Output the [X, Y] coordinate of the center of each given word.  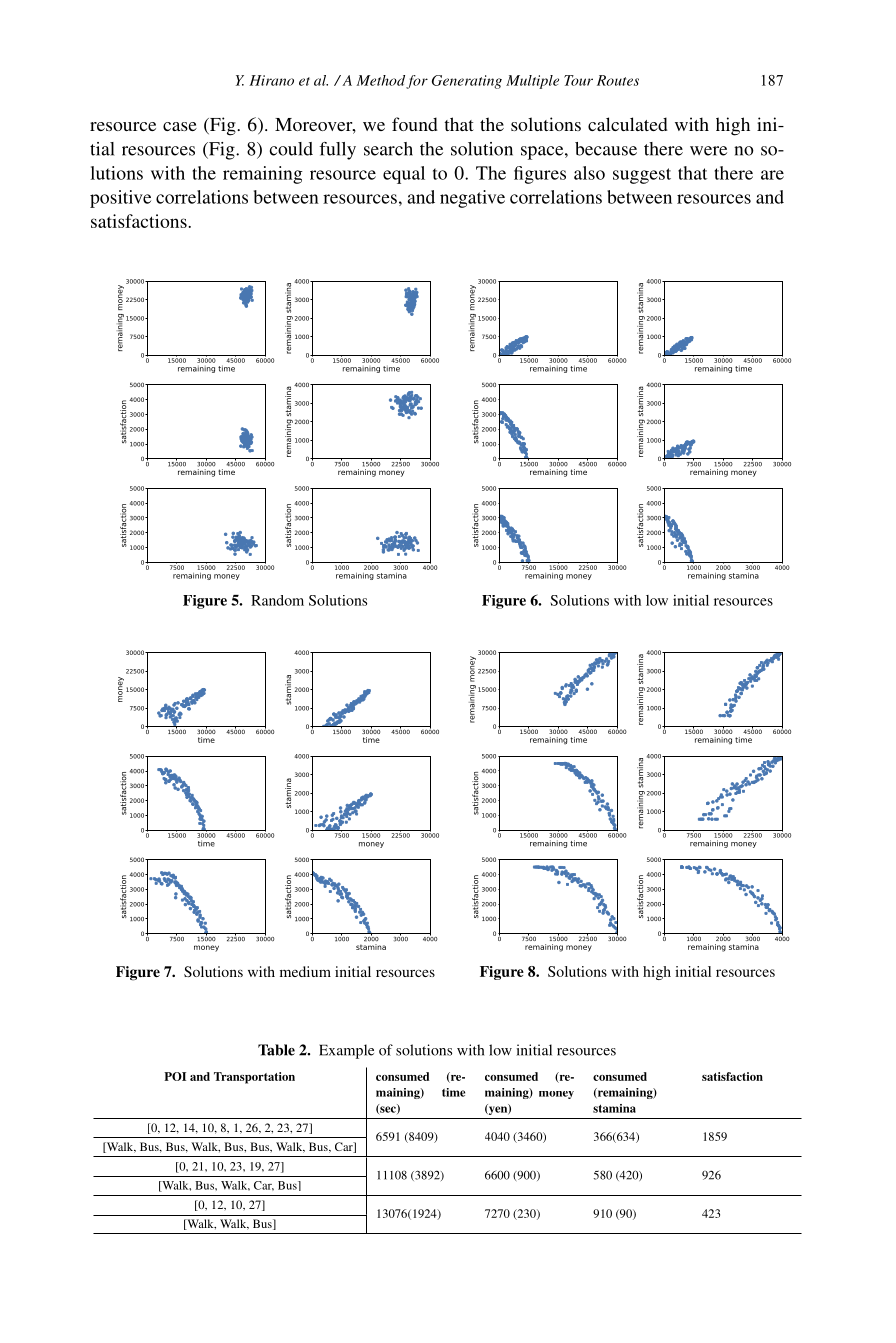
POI [175, 1076]
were [708, 151]
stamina [614, 1108]
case [180, 126]
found [415, 124]
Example [346, 1051]
